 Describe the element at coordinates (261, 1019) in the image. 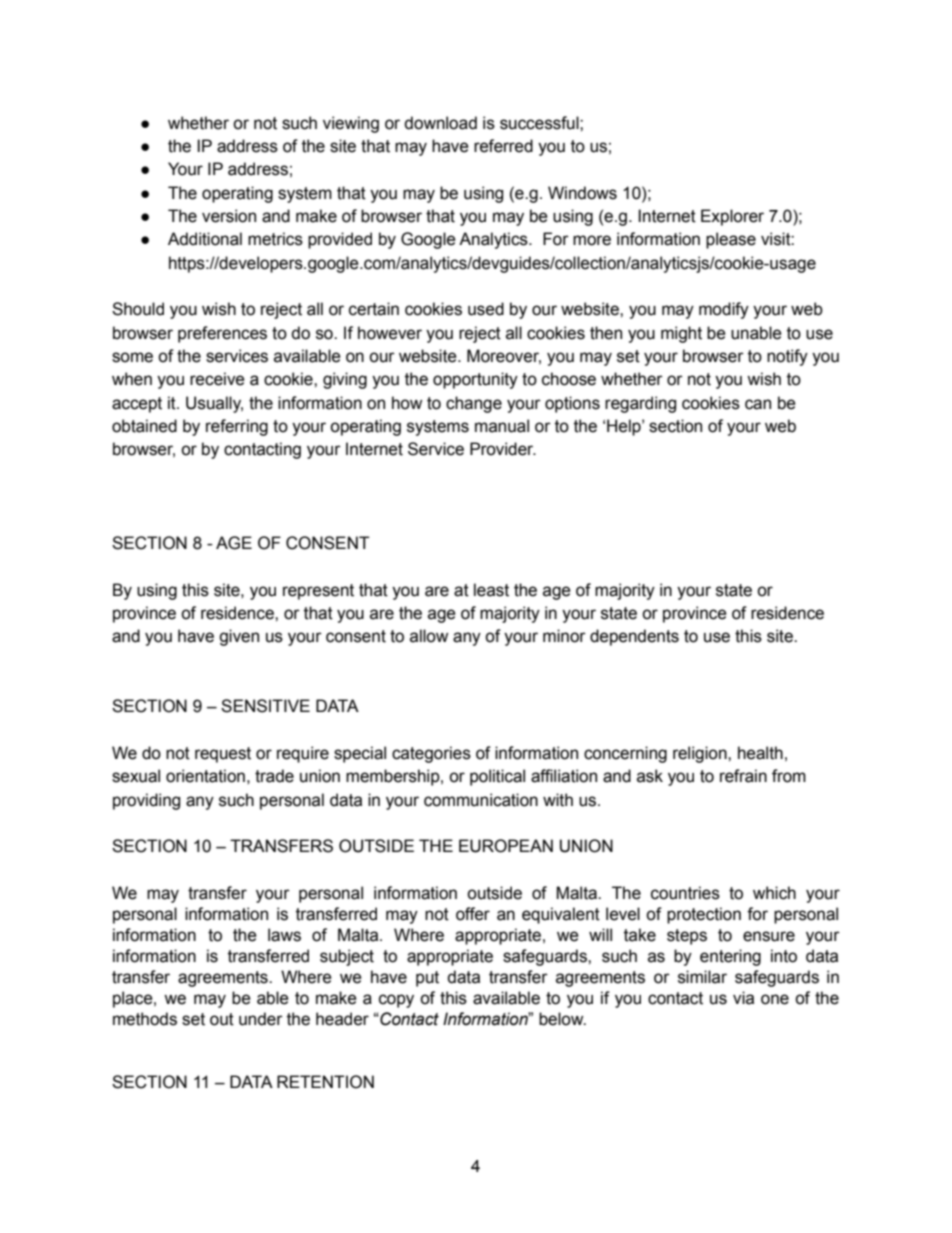

I see `under` at that location.
